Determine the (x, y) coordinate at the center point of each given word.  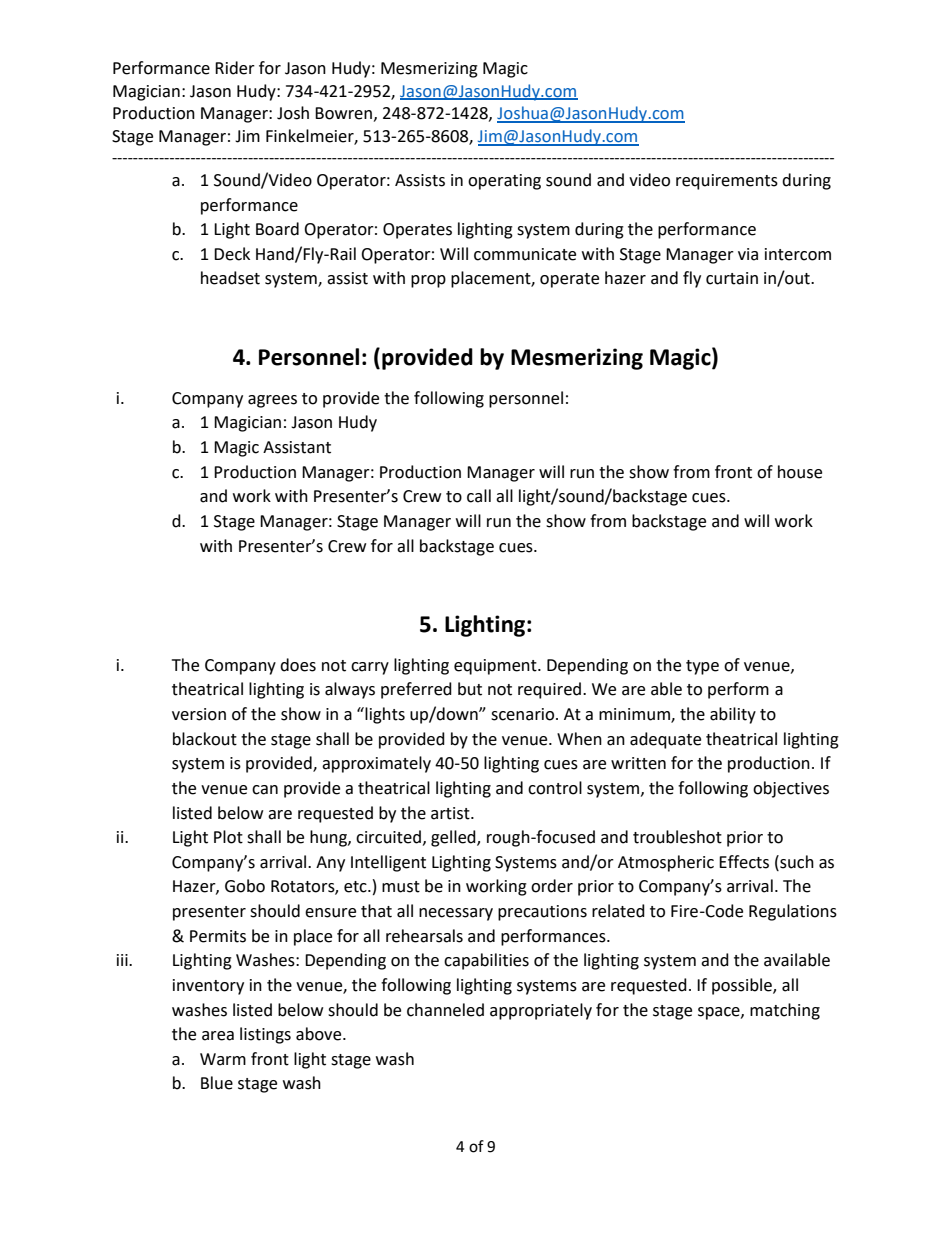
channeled (445, 1010)
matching (785, 1011)
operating (504, 182)
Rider (235, 68)
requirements (727, 182)
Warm (223, 1059)
